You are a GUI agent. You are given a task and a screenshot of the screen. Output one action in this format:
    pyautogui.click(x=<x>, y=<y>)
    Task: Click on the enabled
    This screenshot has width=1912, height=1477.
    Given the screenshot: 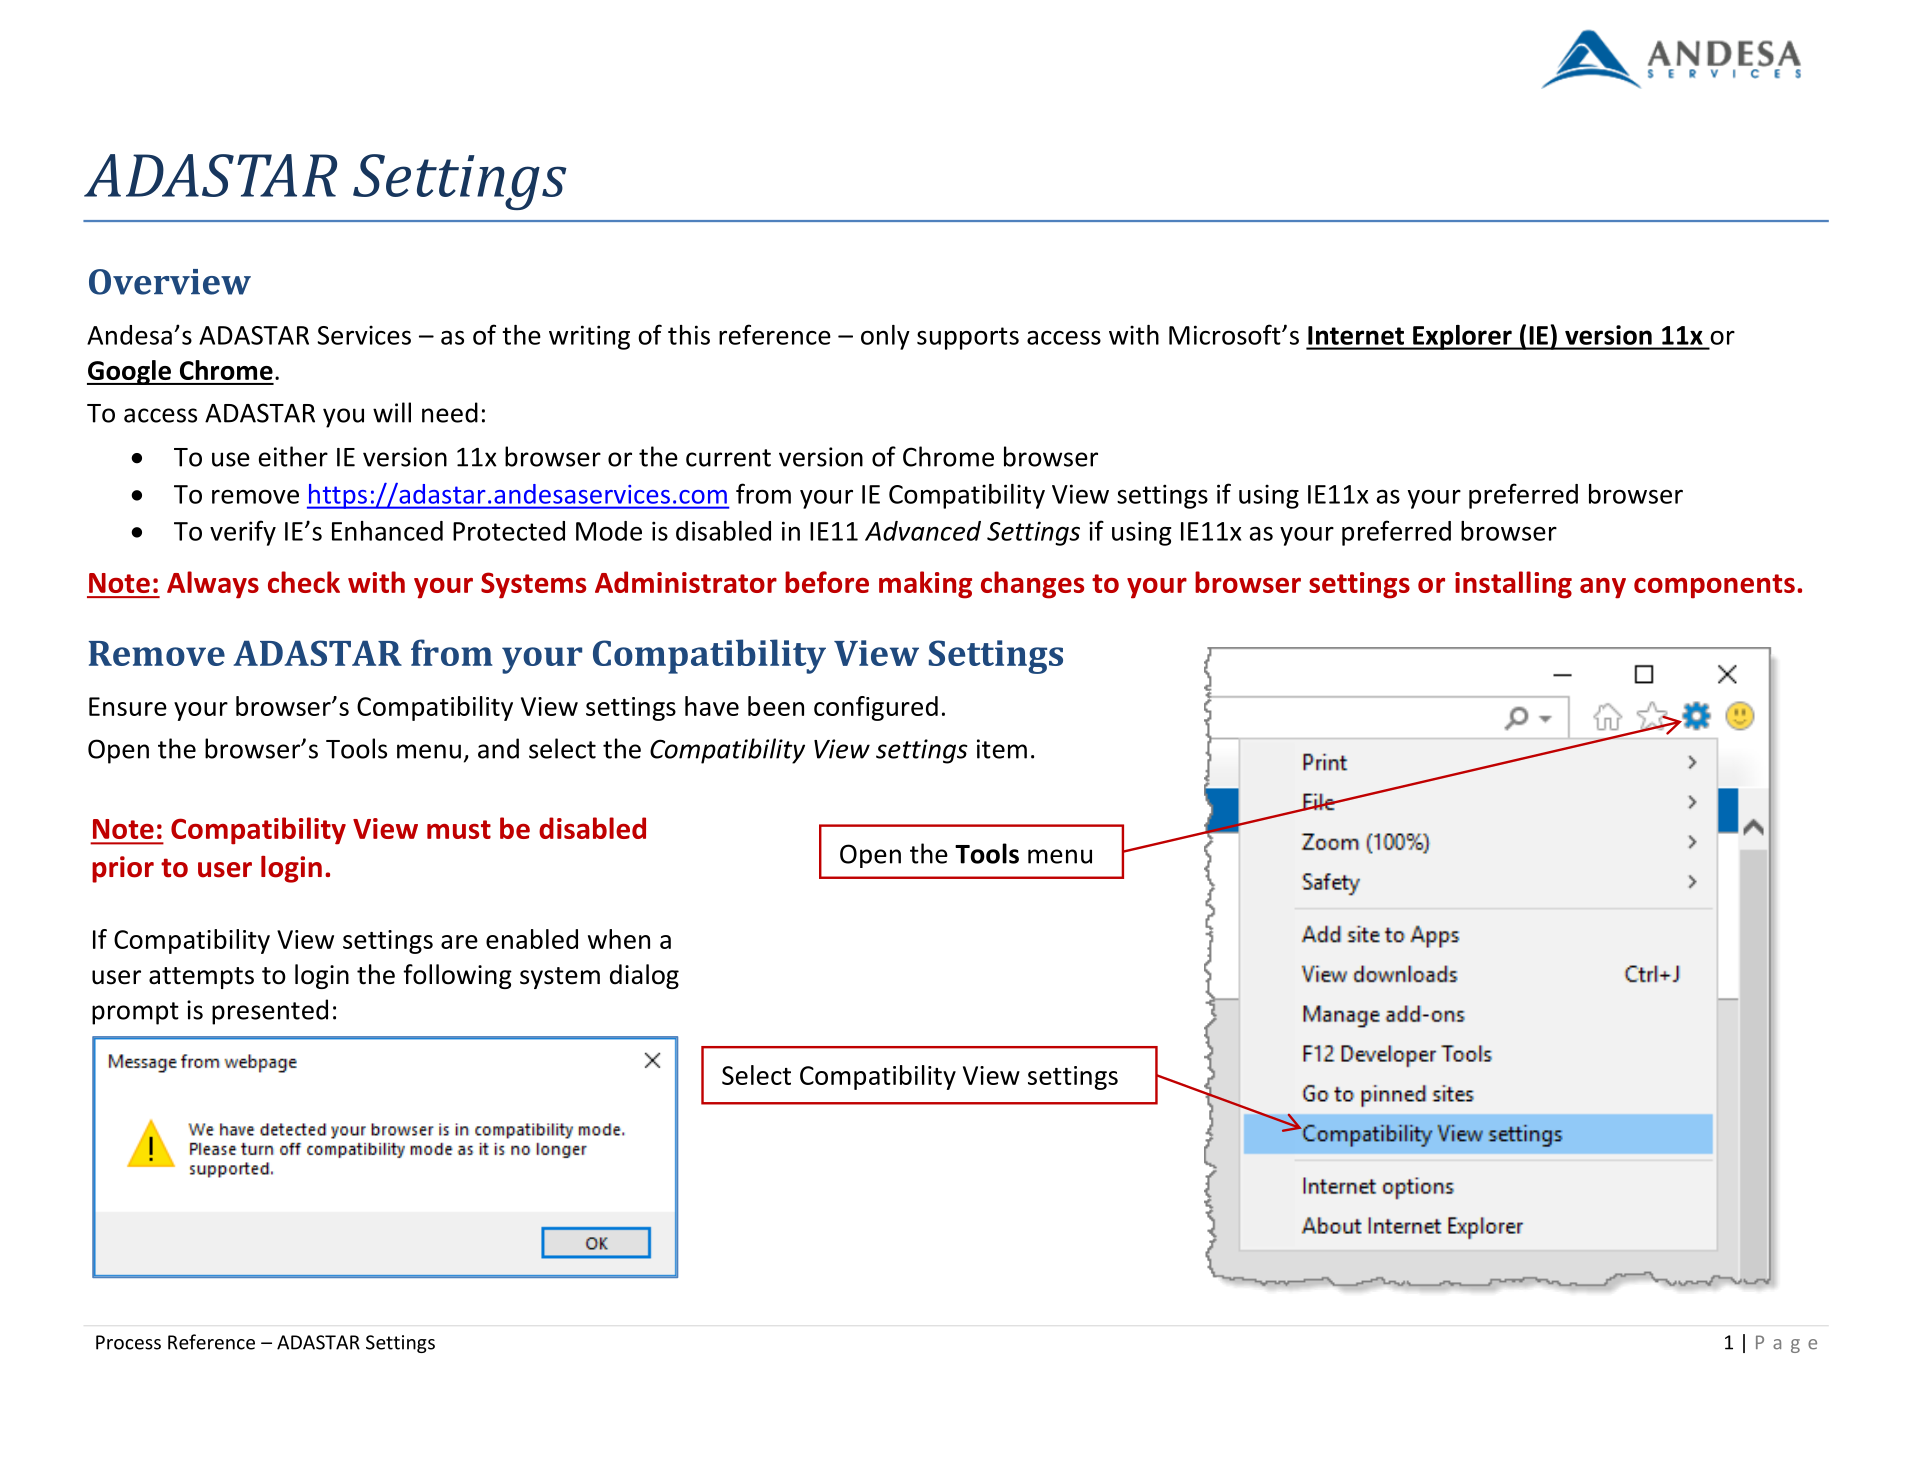 What is the action you would take?
    pyautogui.click(x=532, y=939)
